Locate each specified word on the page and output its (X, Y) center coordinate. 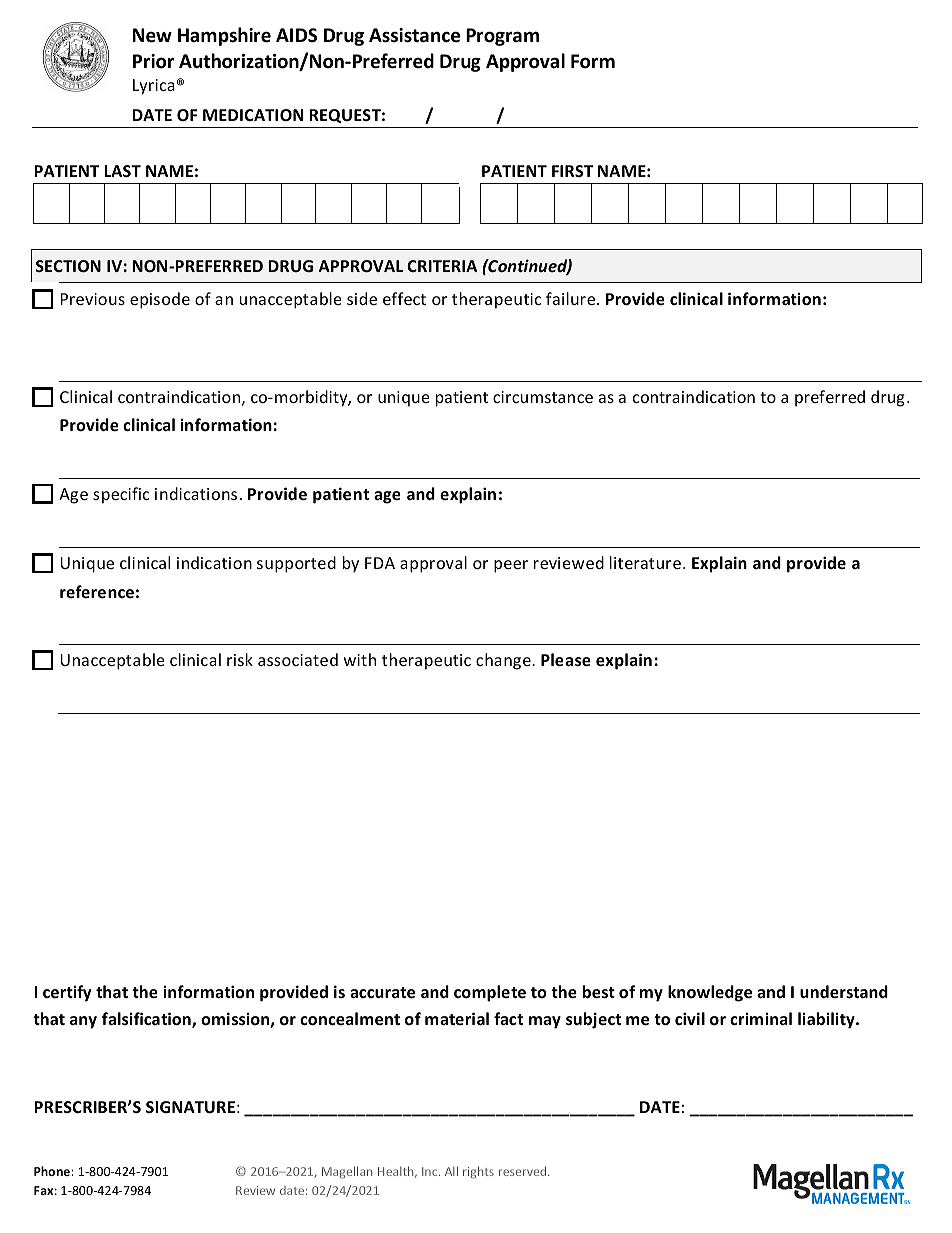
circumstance (543, 397)
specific (121, 495)
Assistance (414, 35)
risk (240, 659)
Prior (153, 61)
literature (645, 562)
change (504, 661)
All (451, 1171)
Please (566, 659)
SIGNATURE (190, 1107)
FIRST (572, 171)
